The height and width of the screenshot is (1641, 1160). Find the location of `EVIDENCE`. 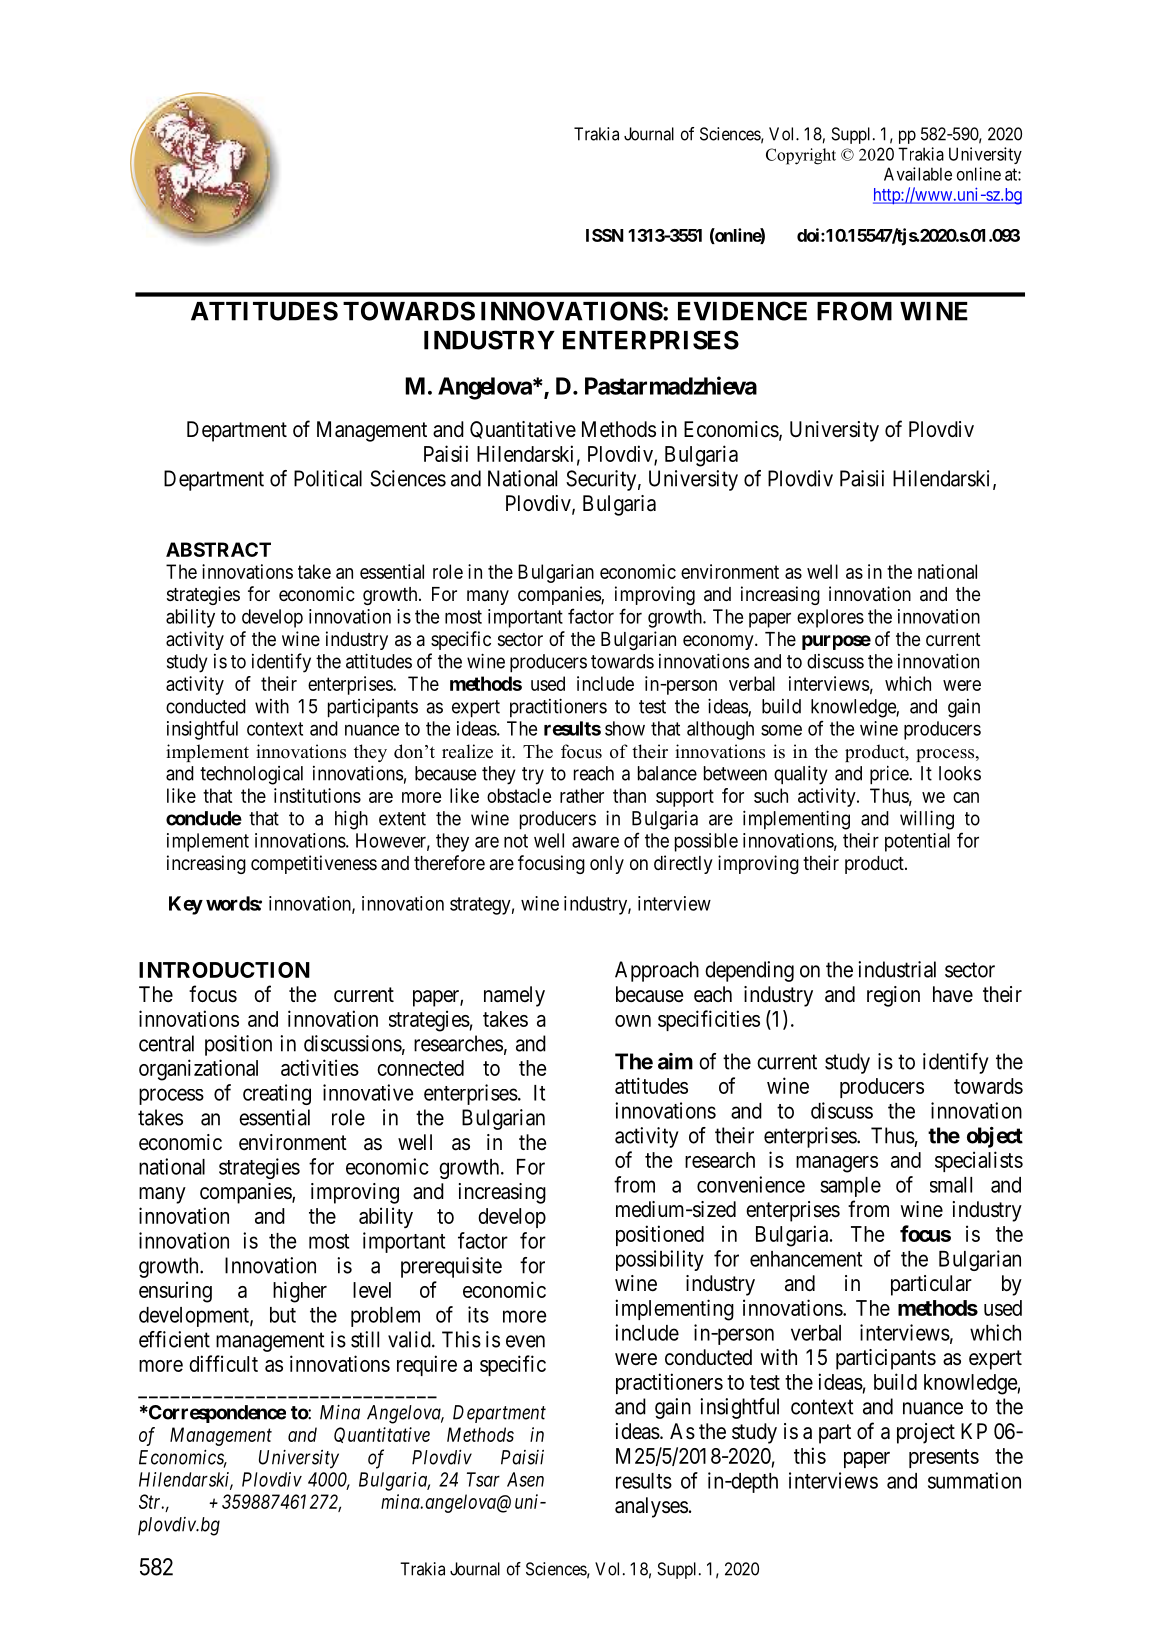

EVIDENCE is located at coordinates (742, 311).
